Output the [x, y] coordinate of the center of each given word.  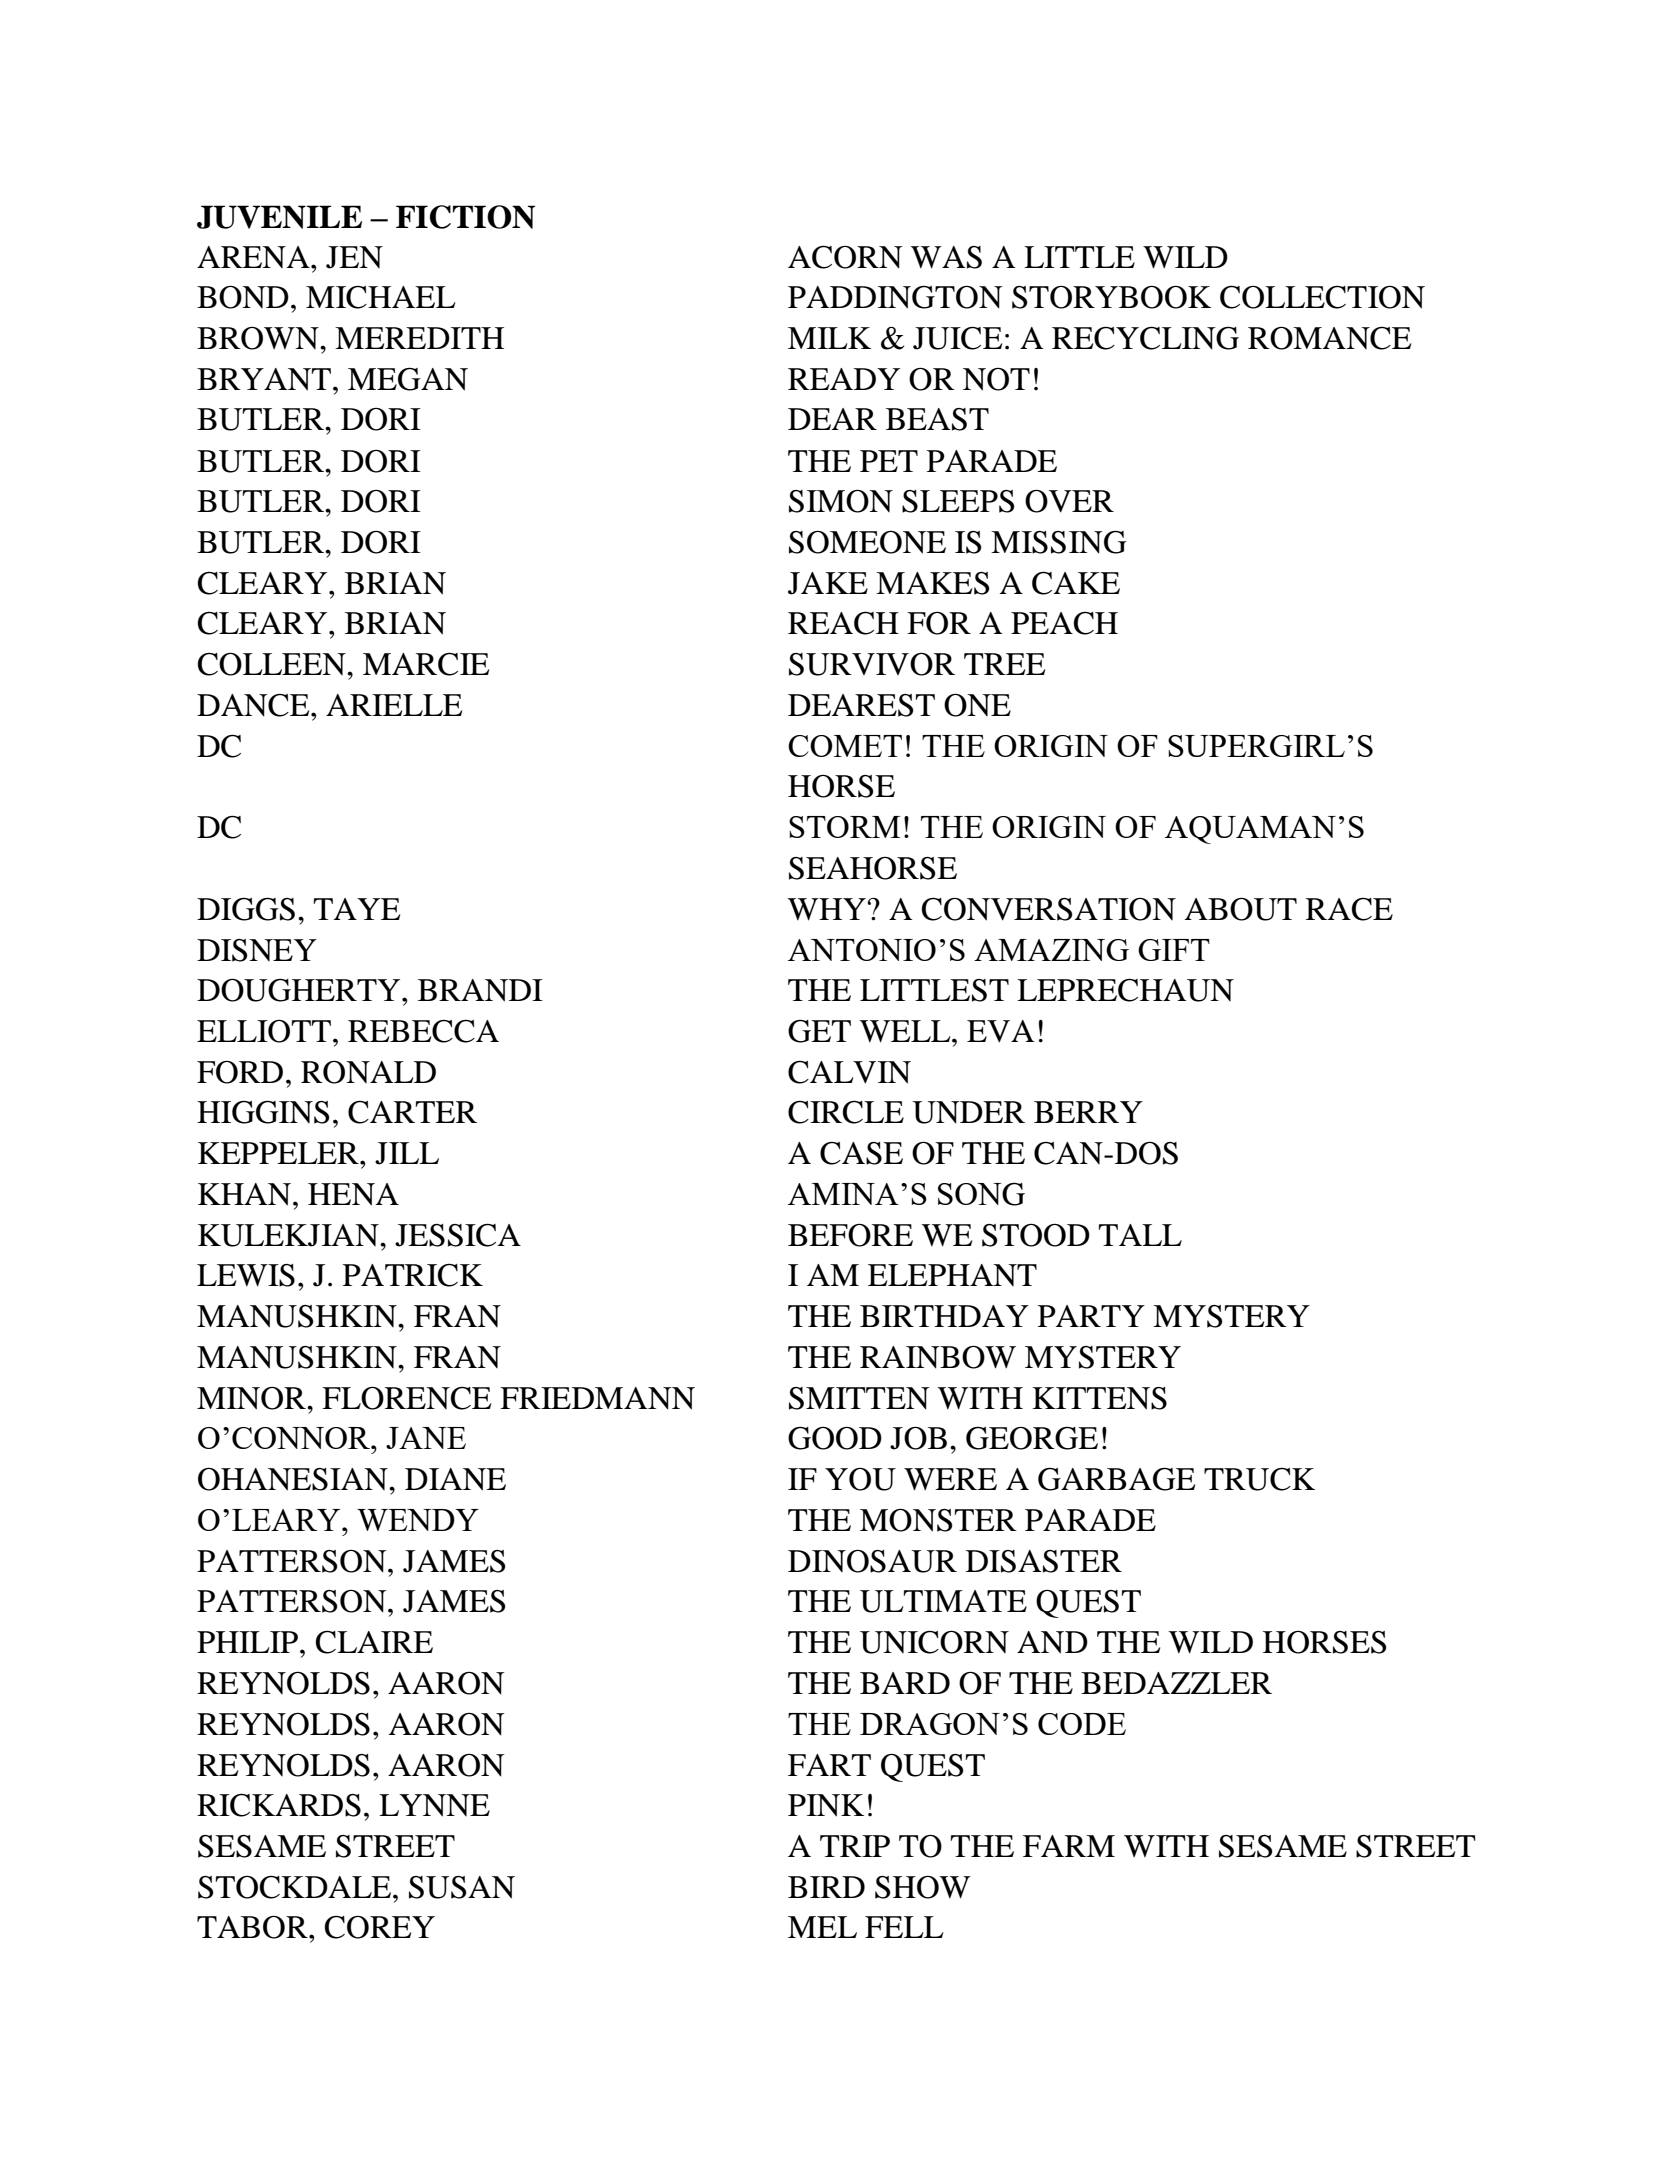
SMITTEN [859, 1398]
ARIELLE [394, 705]
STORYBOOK [1111, 297]
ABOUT [1241, 909]
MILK [829, 338]
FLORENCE [406, 1398]
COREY [380, 1927]
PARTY [1091, 1316]
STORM [844, 827]
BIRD [826, 1887]
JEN [354, 257]
